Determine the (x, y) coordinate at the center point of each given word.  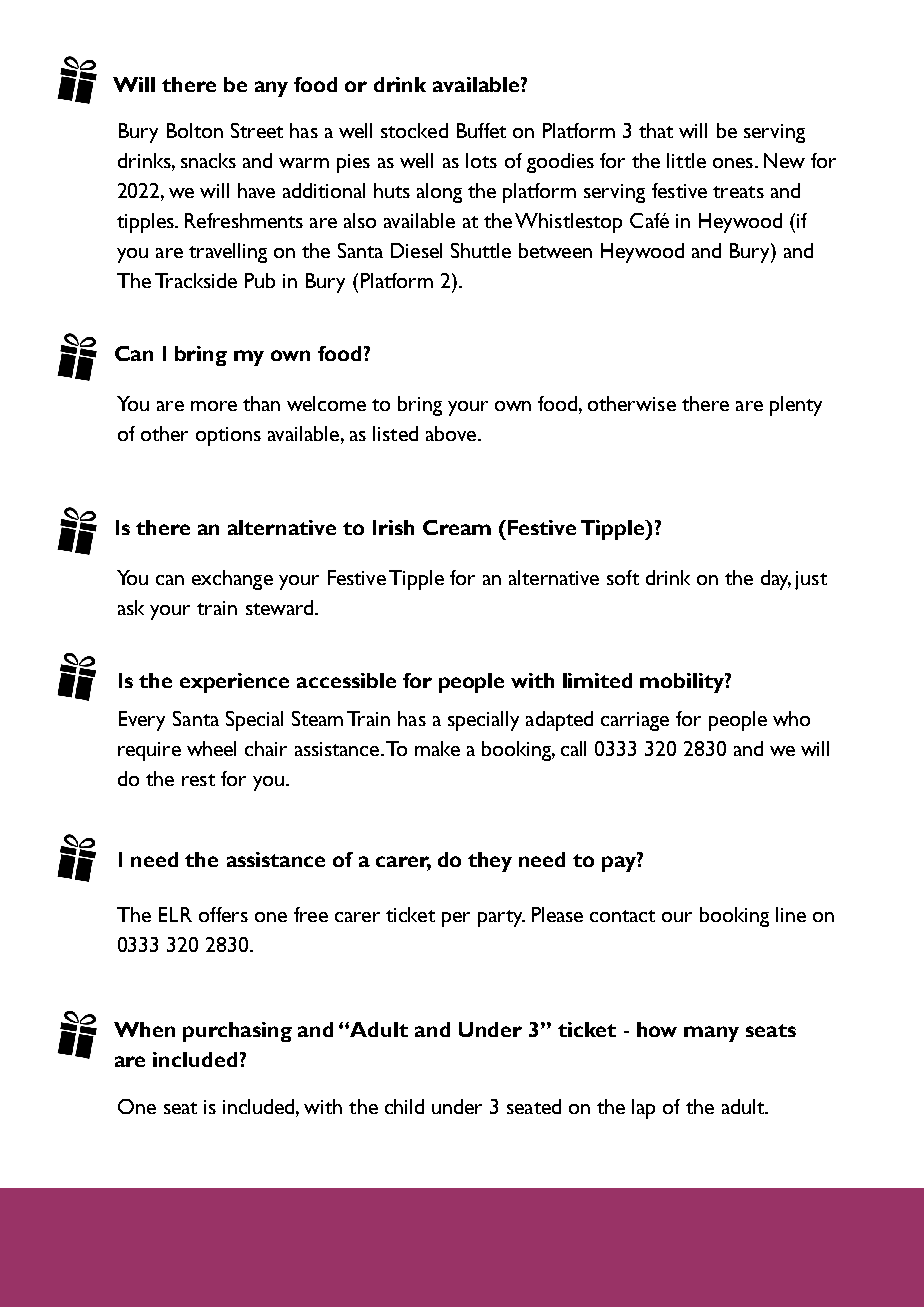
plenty (796, 406)
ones (733, 163)
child (404, 1106)
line (791, 914)
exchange (232, 580)
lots (481, 160)
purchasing (237, 1032)
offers (223, 914)
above (451, 433)
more (214, 406)
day (776, 580)
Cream (457, 527)
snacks (208, 160)
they (490, 862)
